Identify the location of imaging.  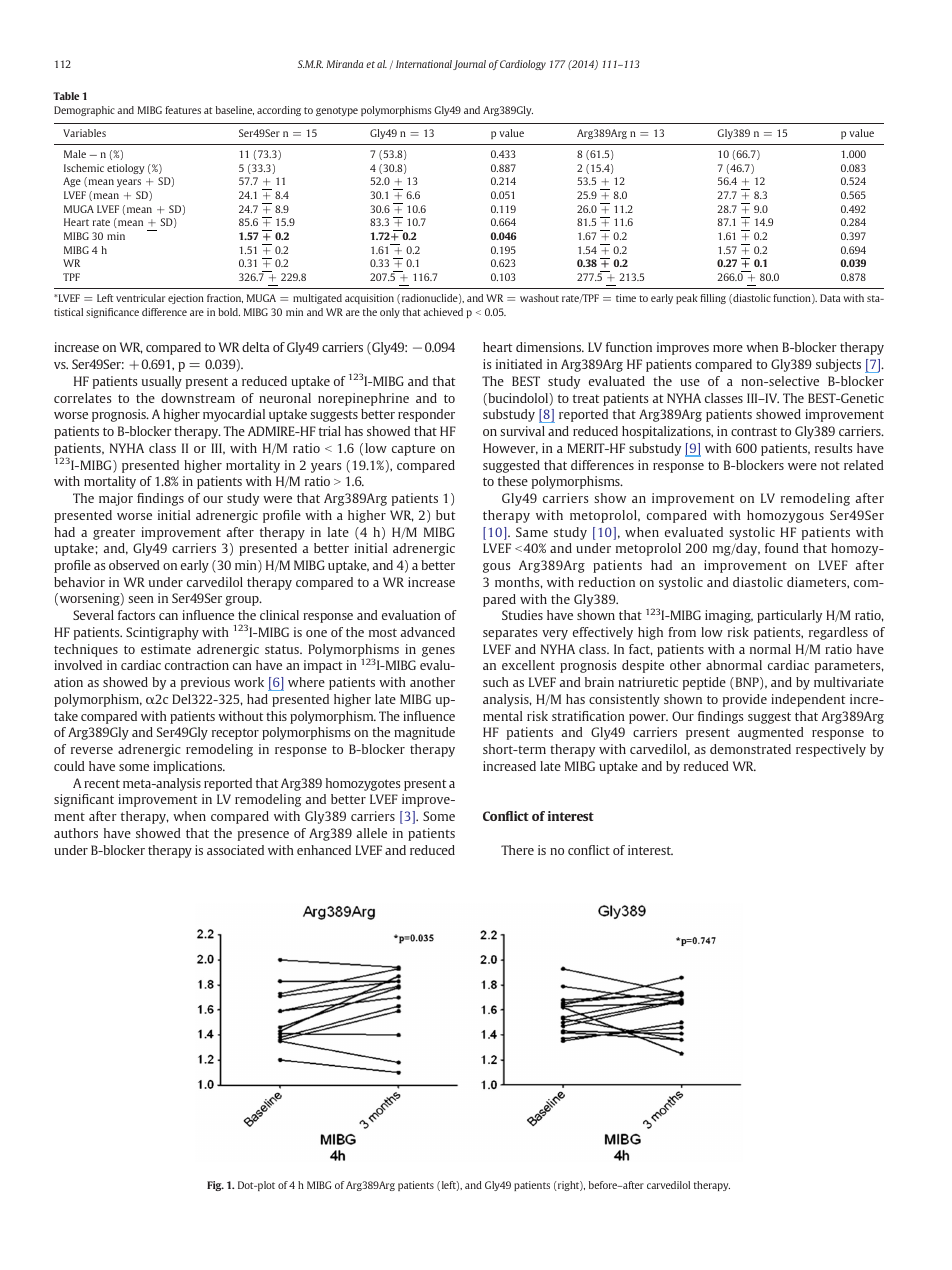
(729, 616).
